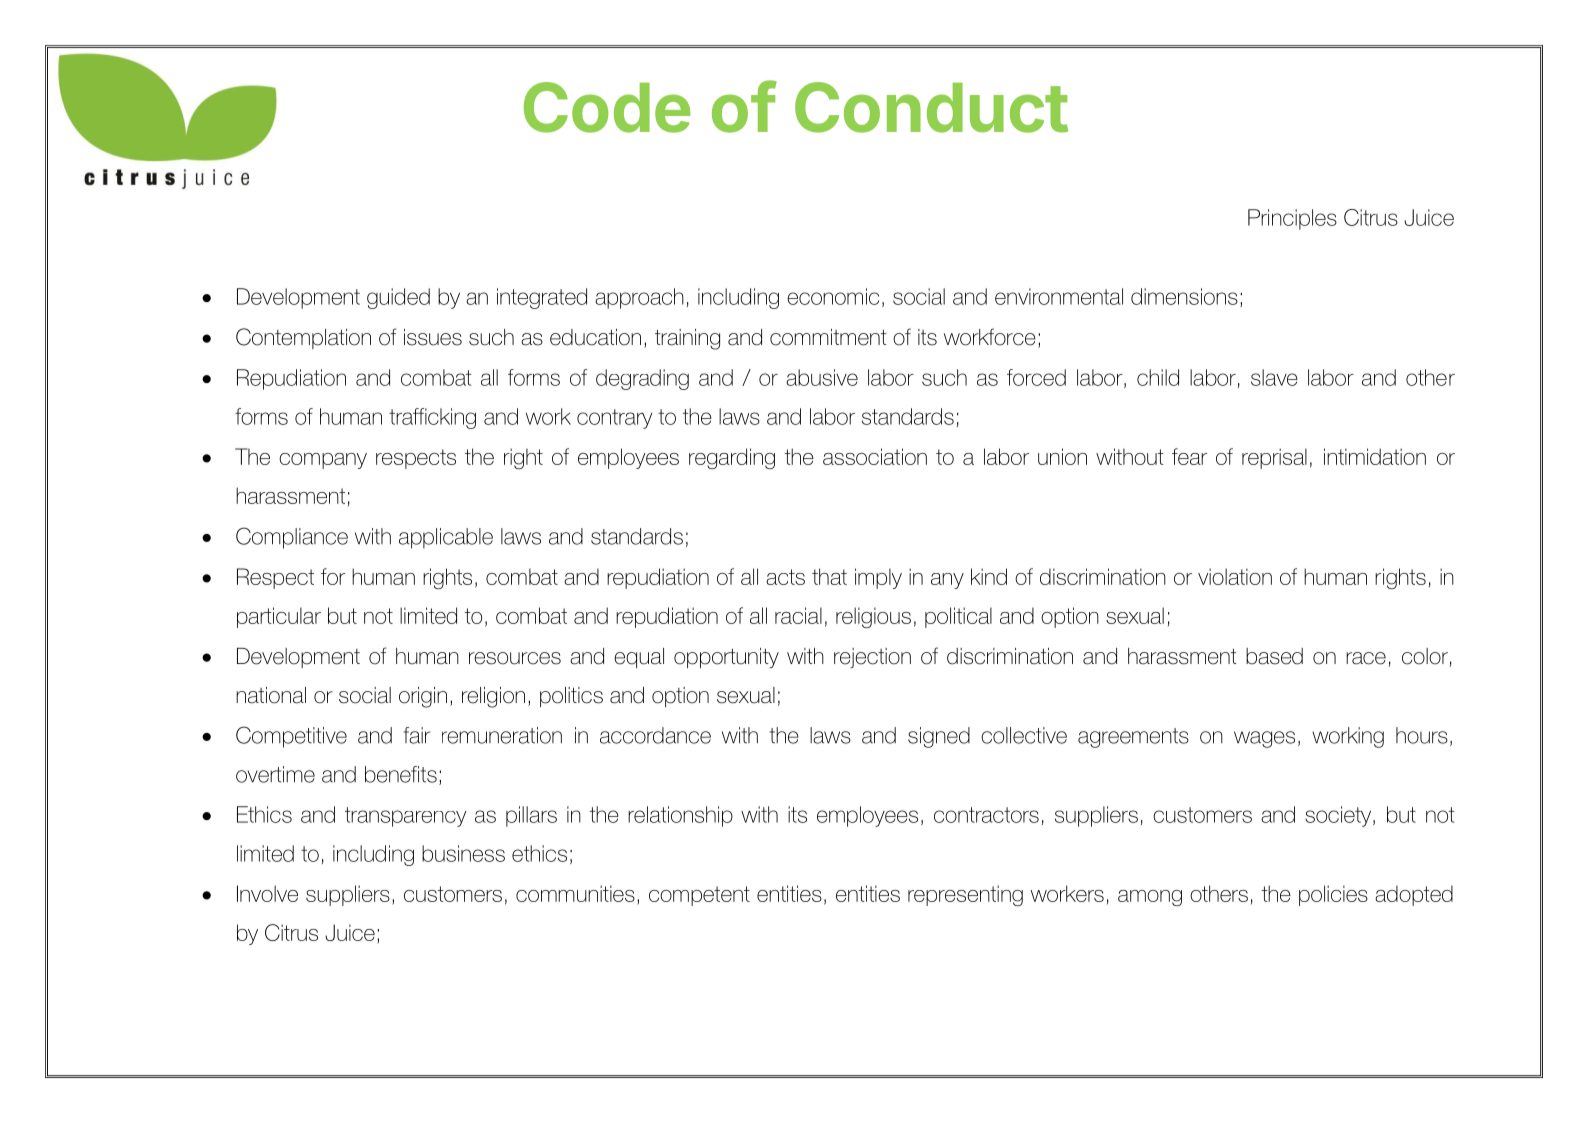 The width and height of the image is (1588, 1123). Describe the element at coordinates (965, 895) in the image. I see `representing` at that location.
